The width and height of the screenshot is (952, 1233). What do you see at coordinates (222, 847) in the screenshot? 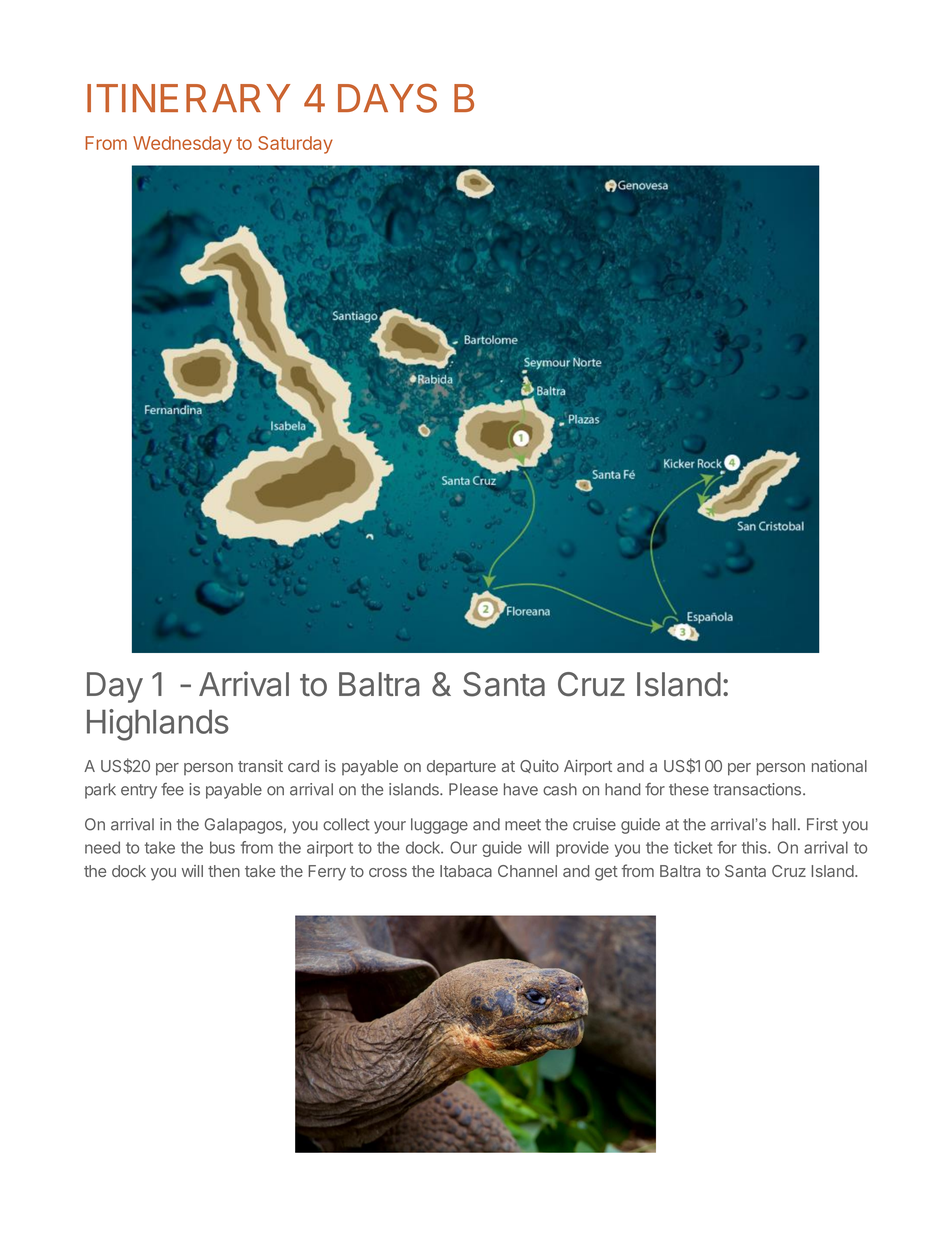
I see `bus` at bounding box center [222, 847].
